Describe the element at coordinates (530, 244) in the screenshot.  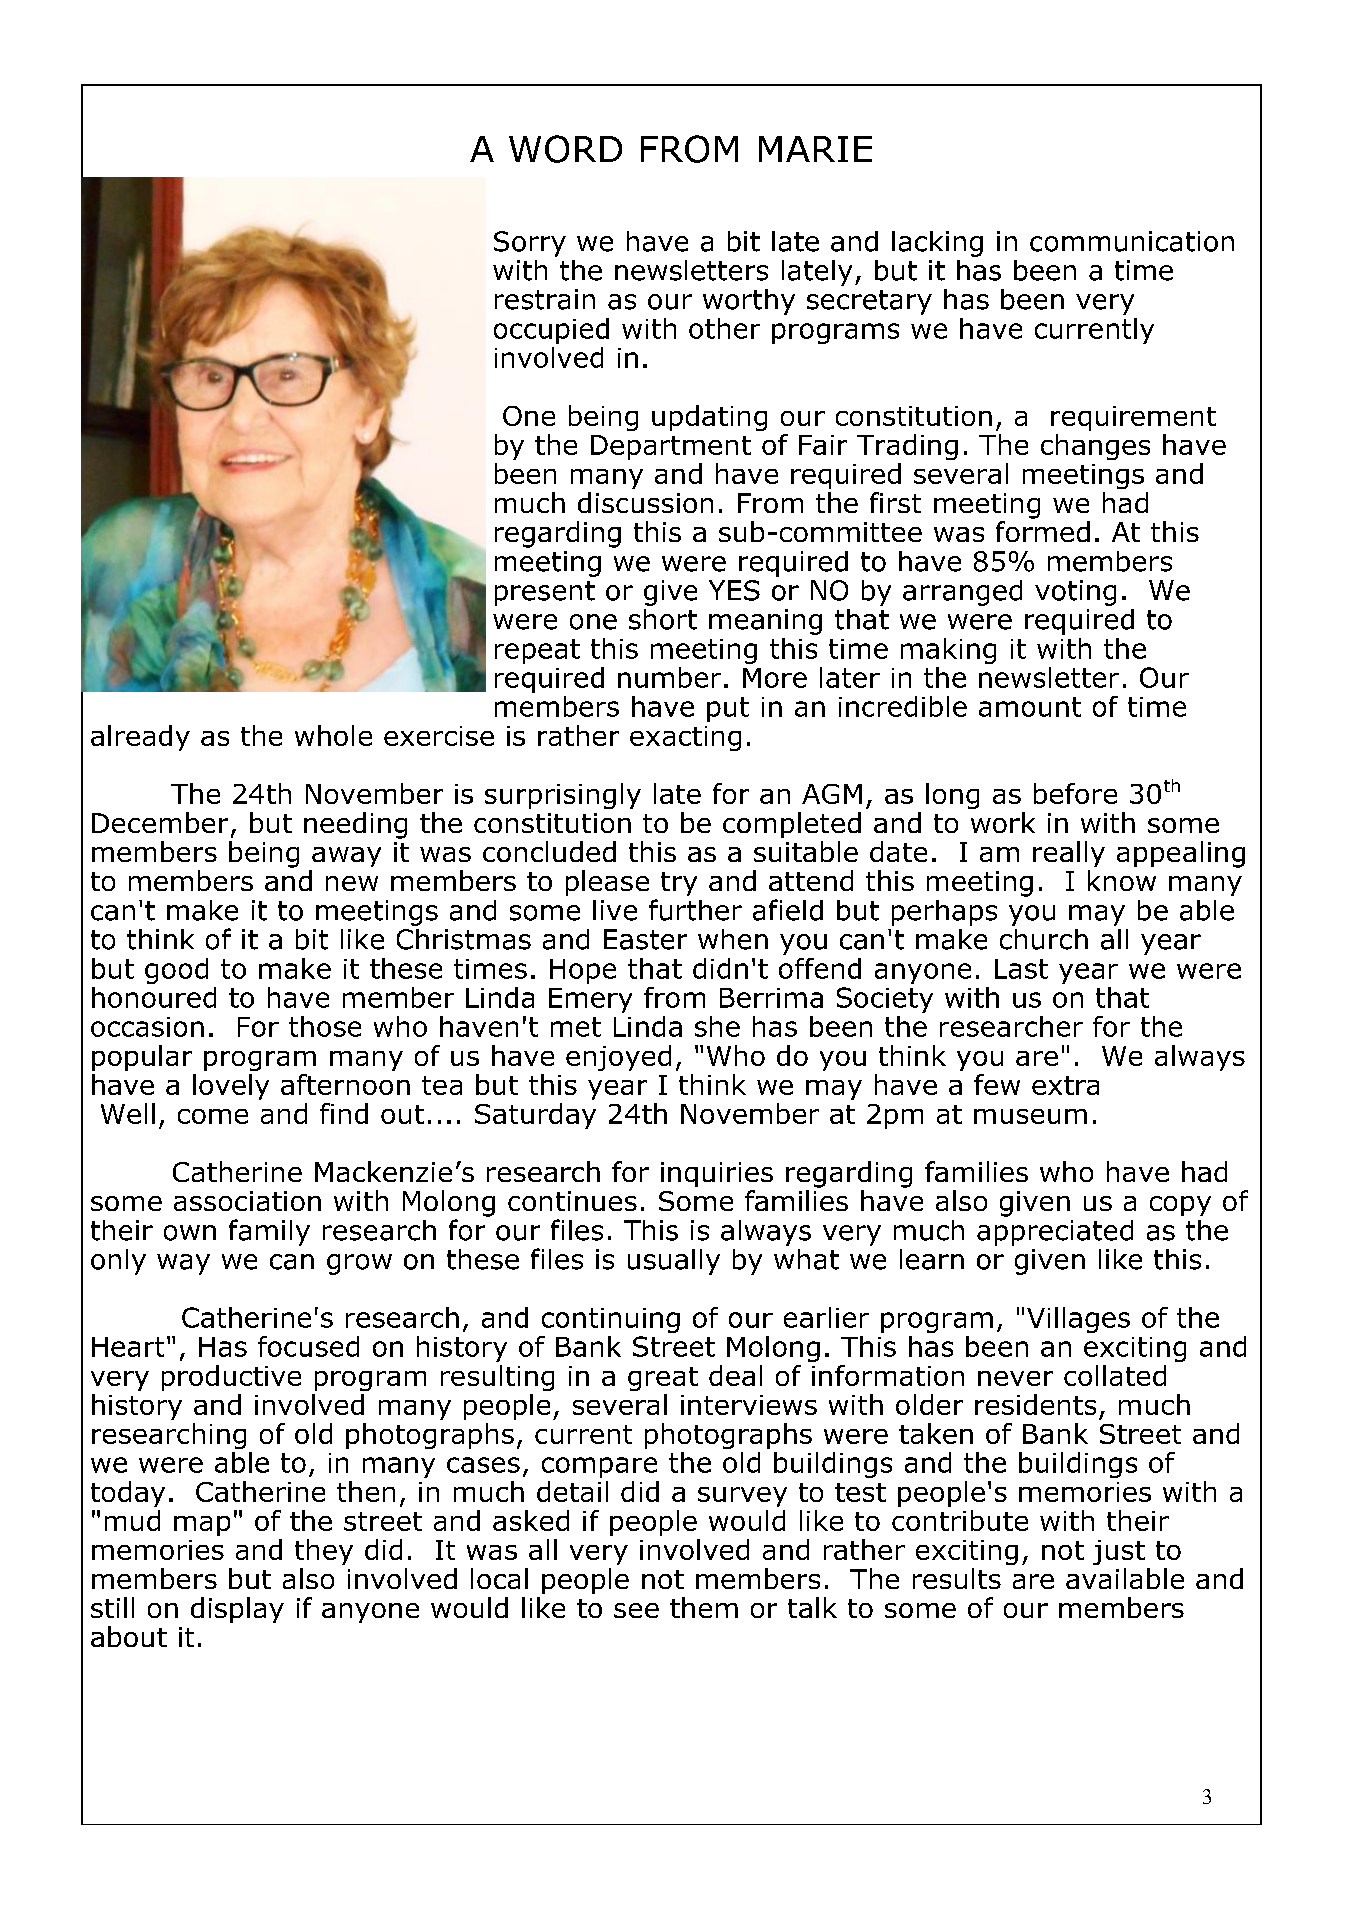
I see `Sorry` at that location.
